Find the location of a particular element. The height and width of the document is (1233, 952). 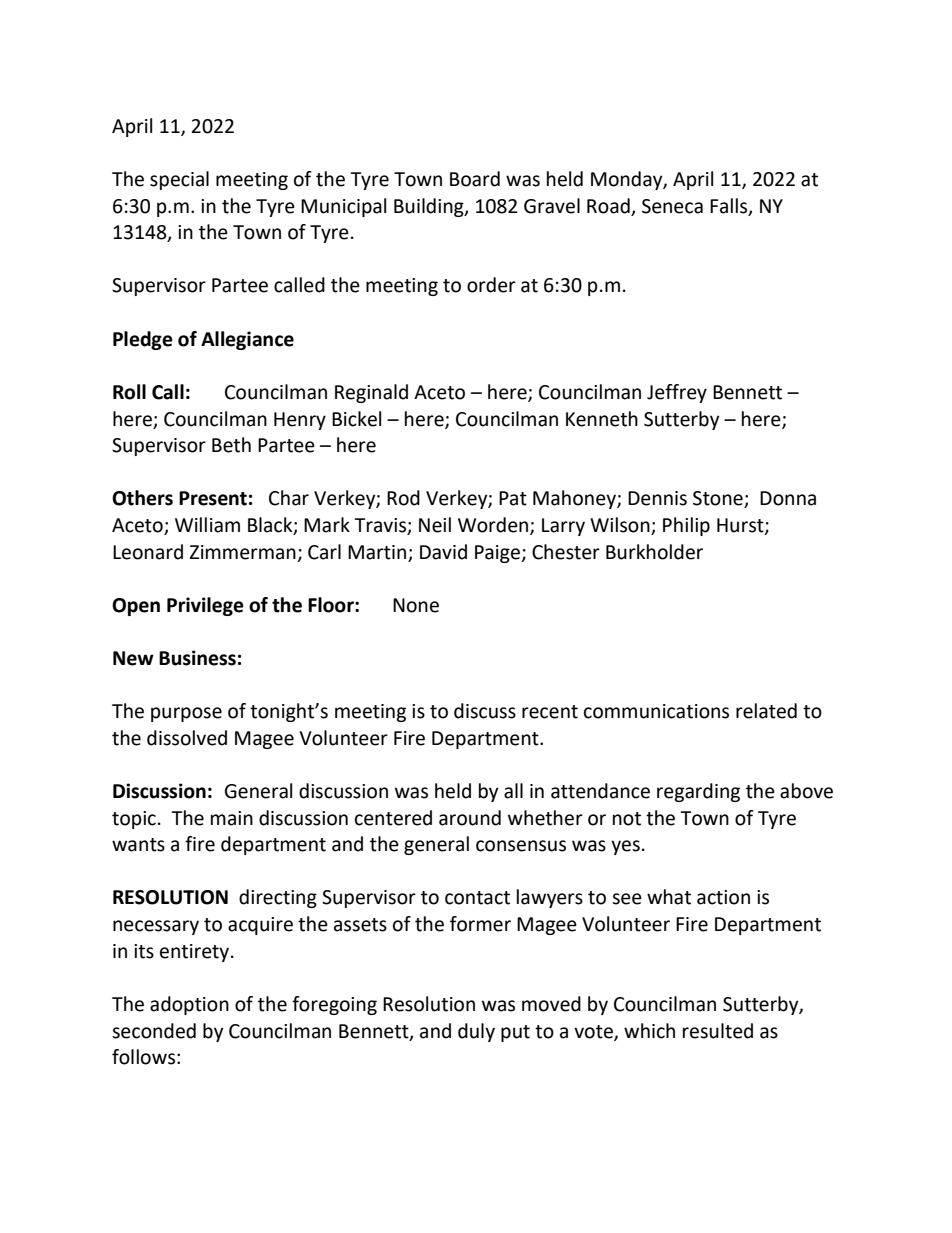

special is located at coordinates (179, 180).
